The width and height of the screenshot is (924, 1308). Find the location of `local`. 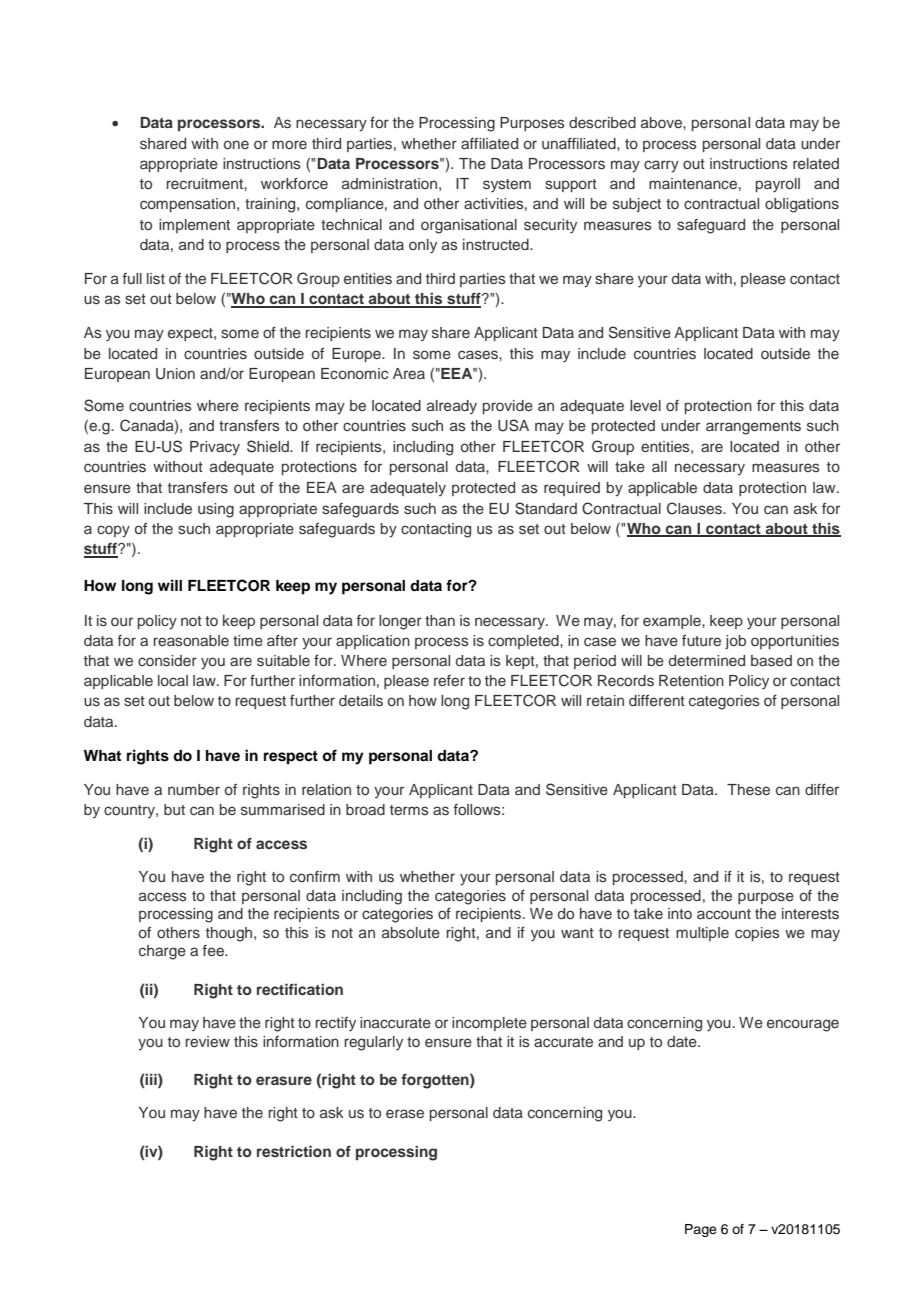

local is located at coordinates (173, 680).
